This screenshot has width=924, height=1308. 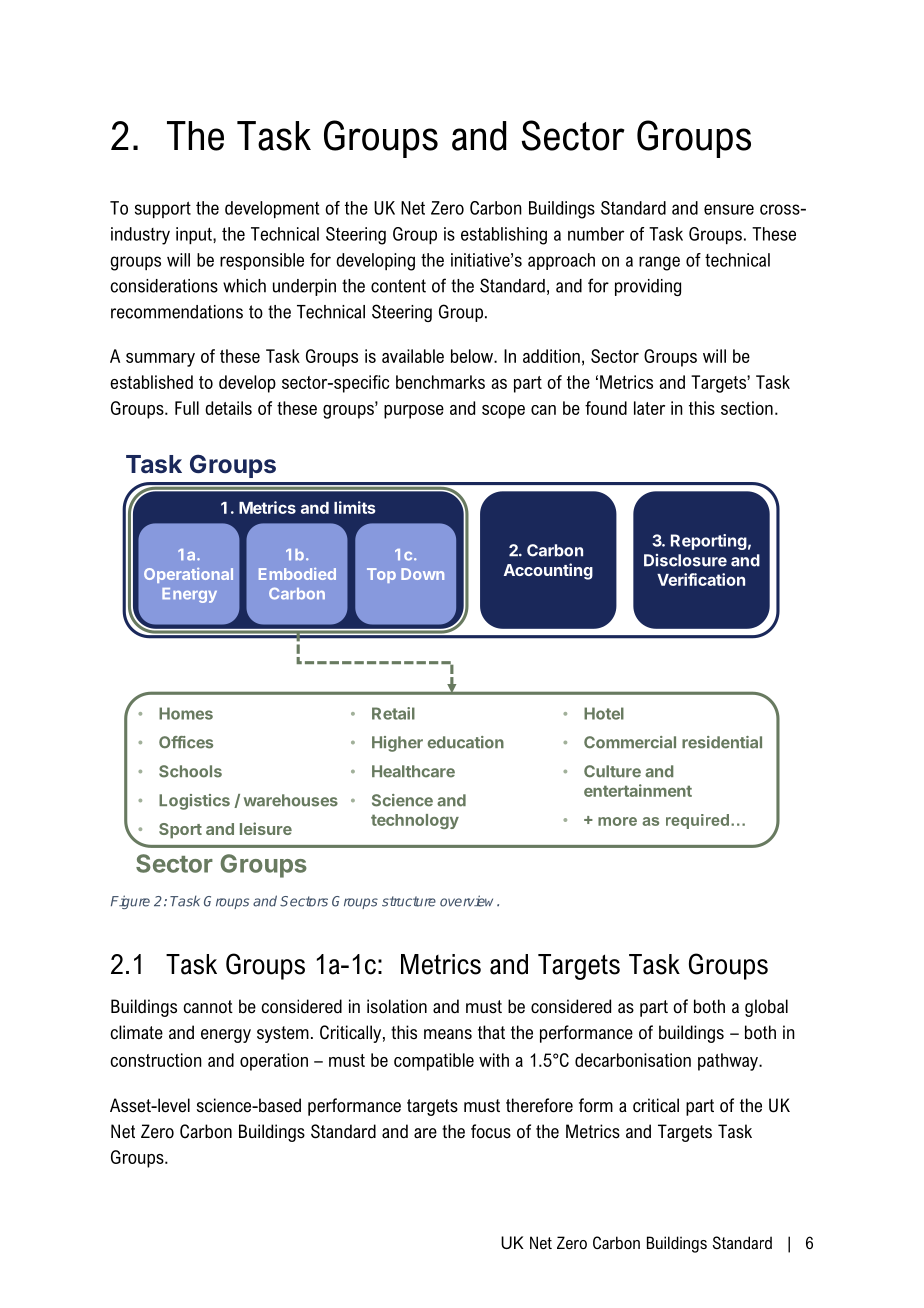 I want to click on technology, so click(x=415, y=821).
